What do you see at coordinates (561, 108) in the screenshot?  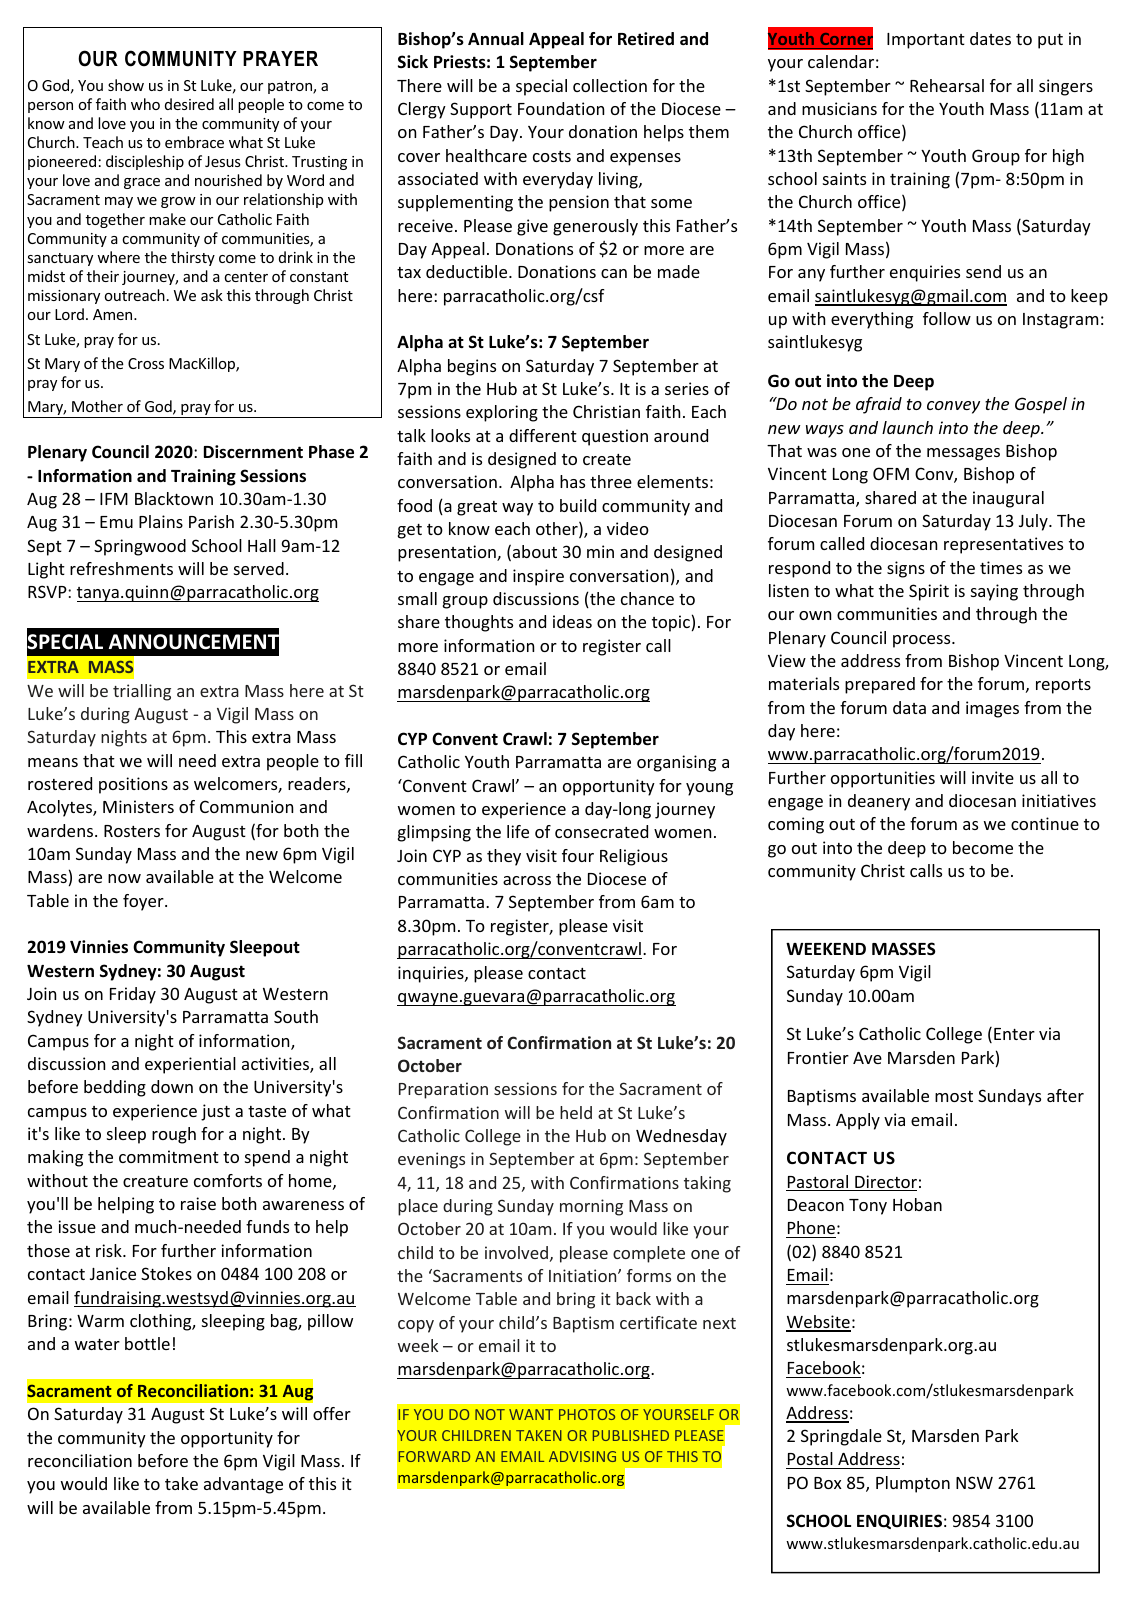 I see `Foundation` at bounding box center [561, 108].
